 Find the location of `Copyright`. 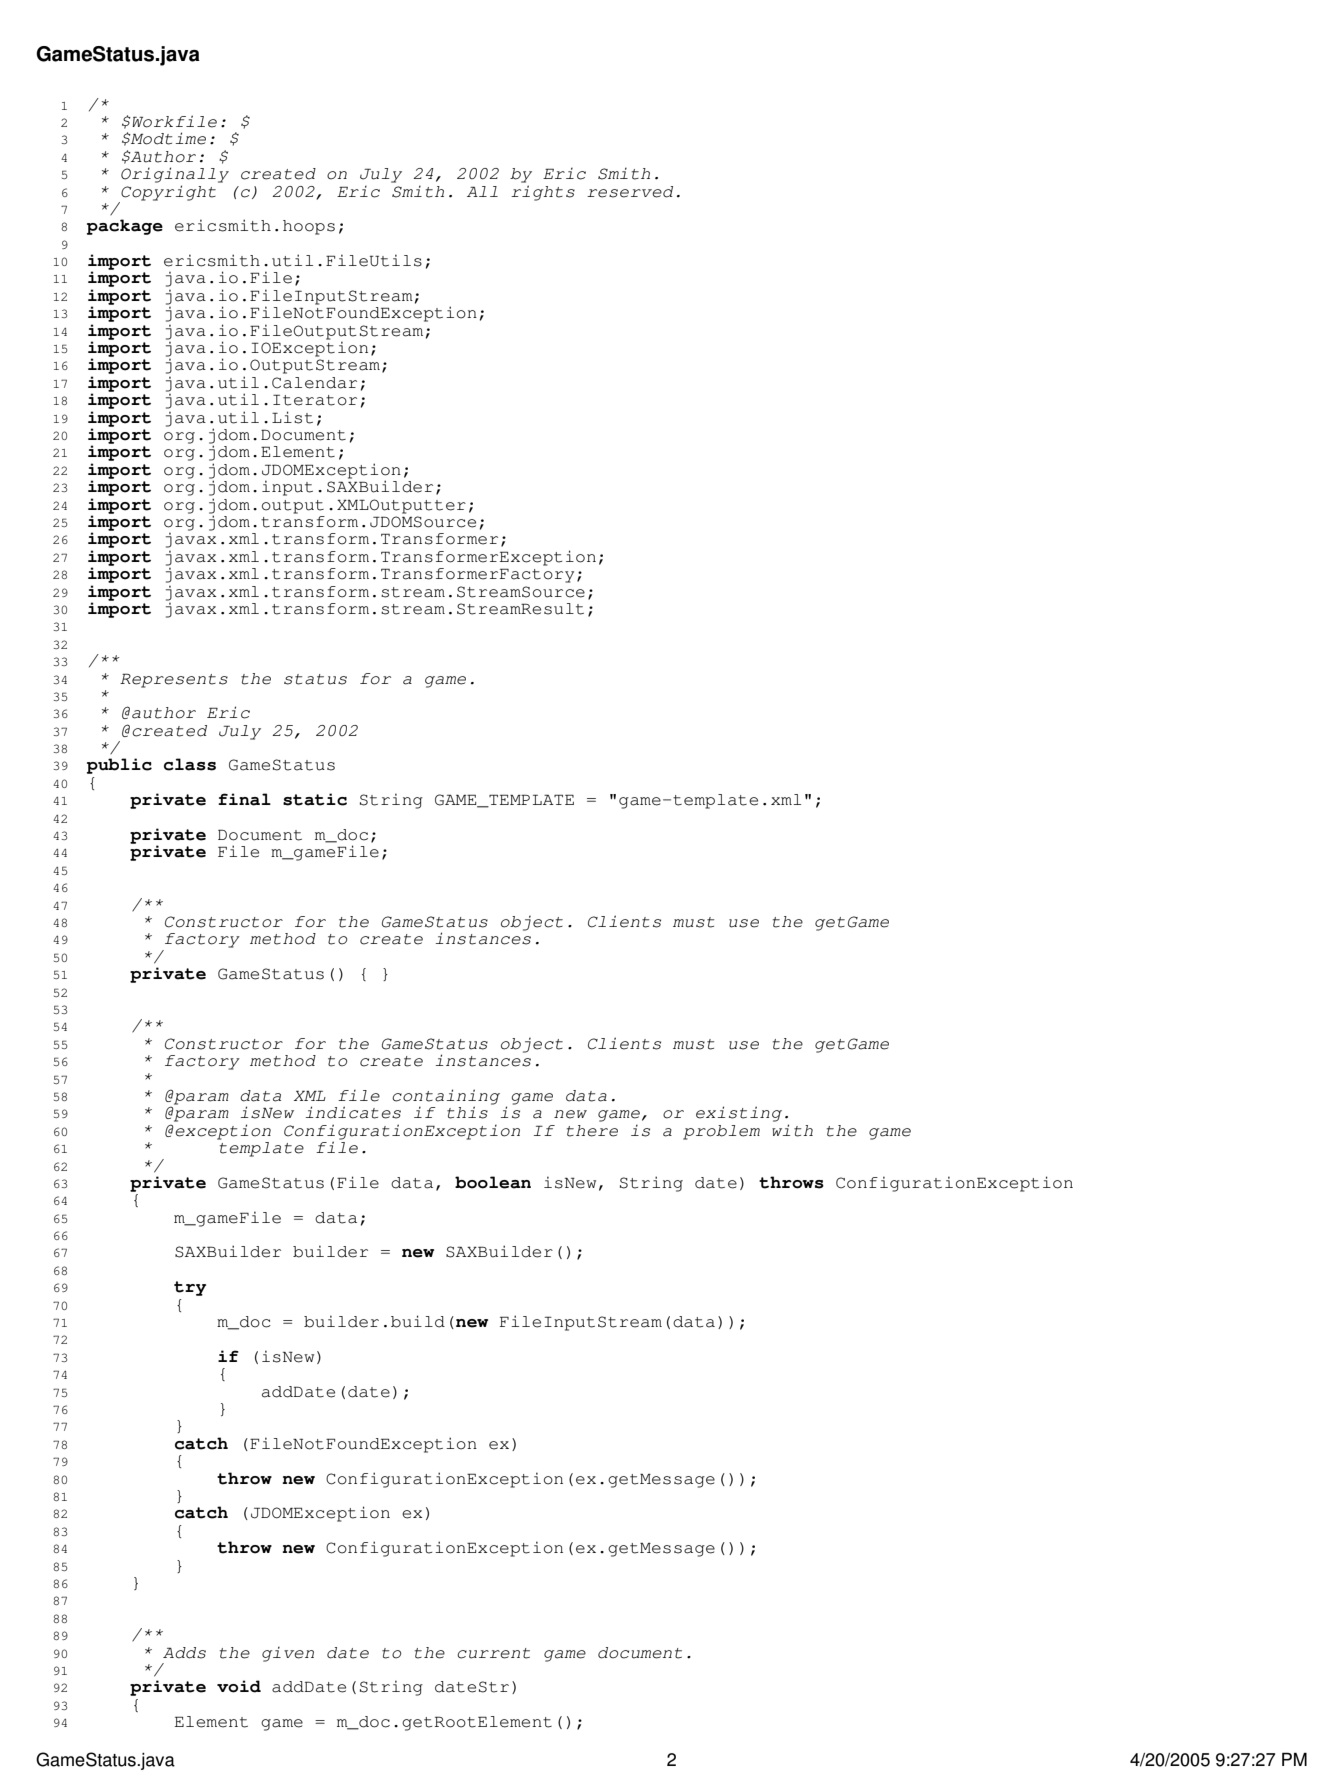

Copyright is located at coordinates (168, 193).
